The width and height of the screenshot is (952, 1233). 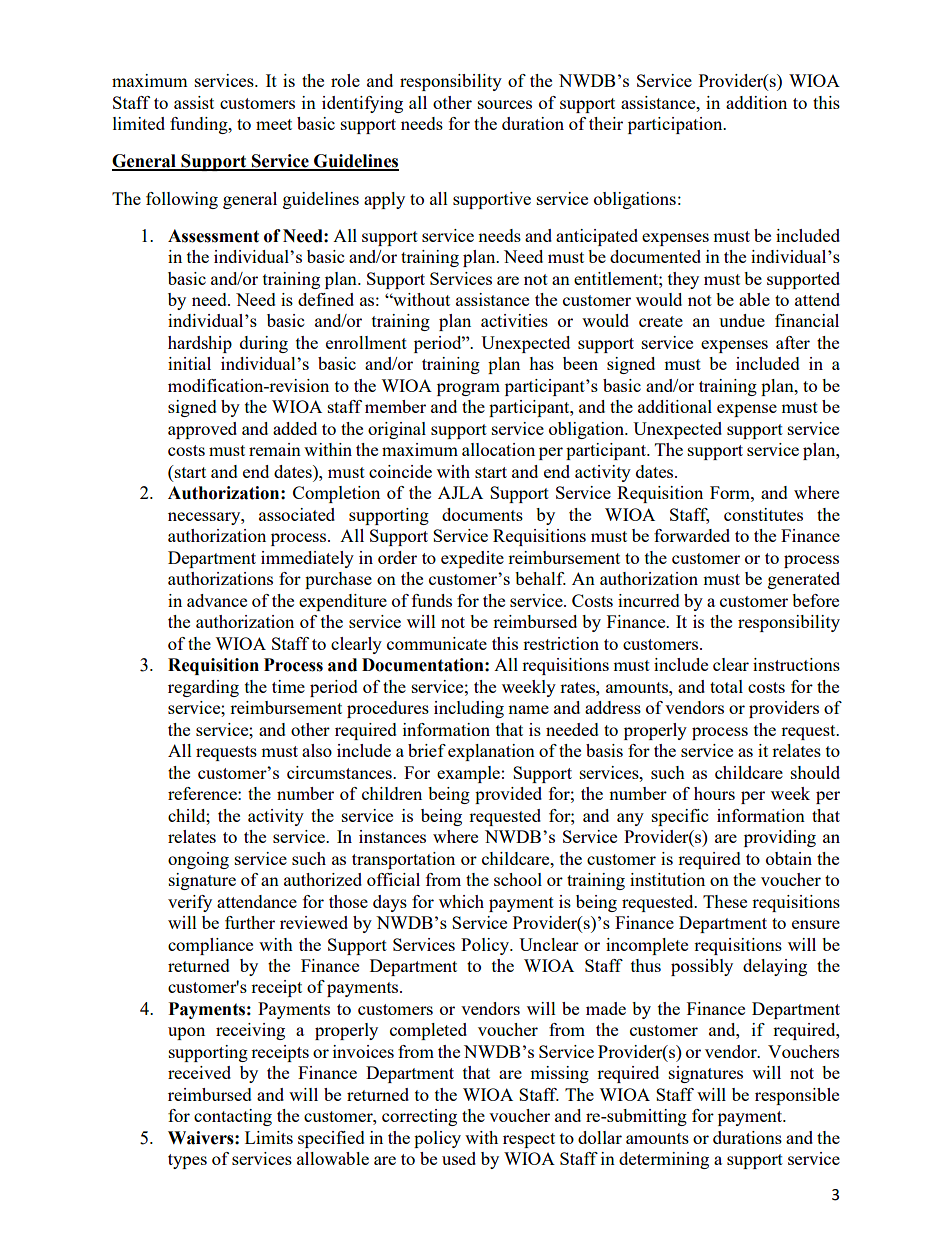 I want to click on program, so click(x=468, y=389).
